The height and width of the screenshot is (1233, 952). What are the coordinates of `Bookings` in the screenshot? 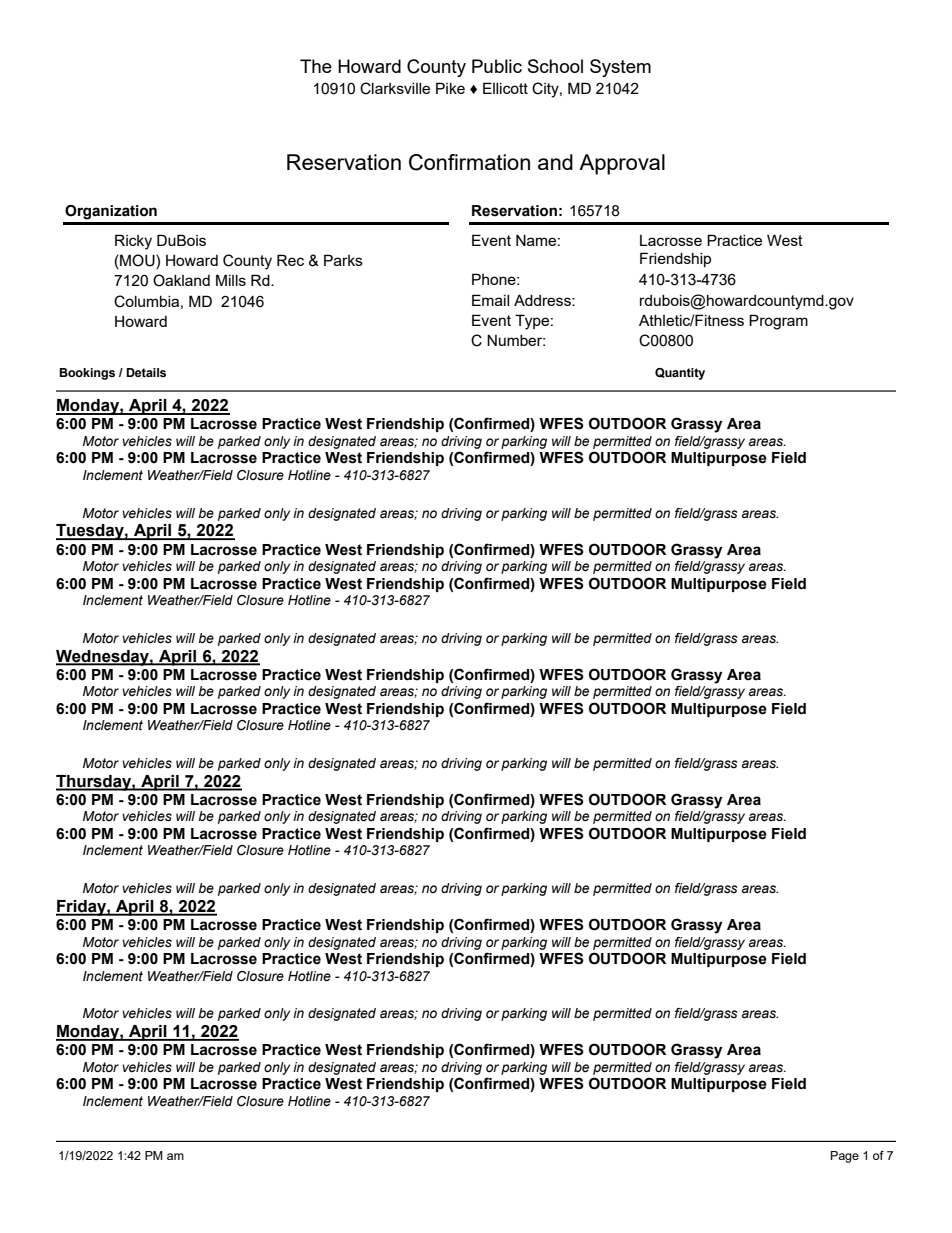 It's located at (87, 374).
